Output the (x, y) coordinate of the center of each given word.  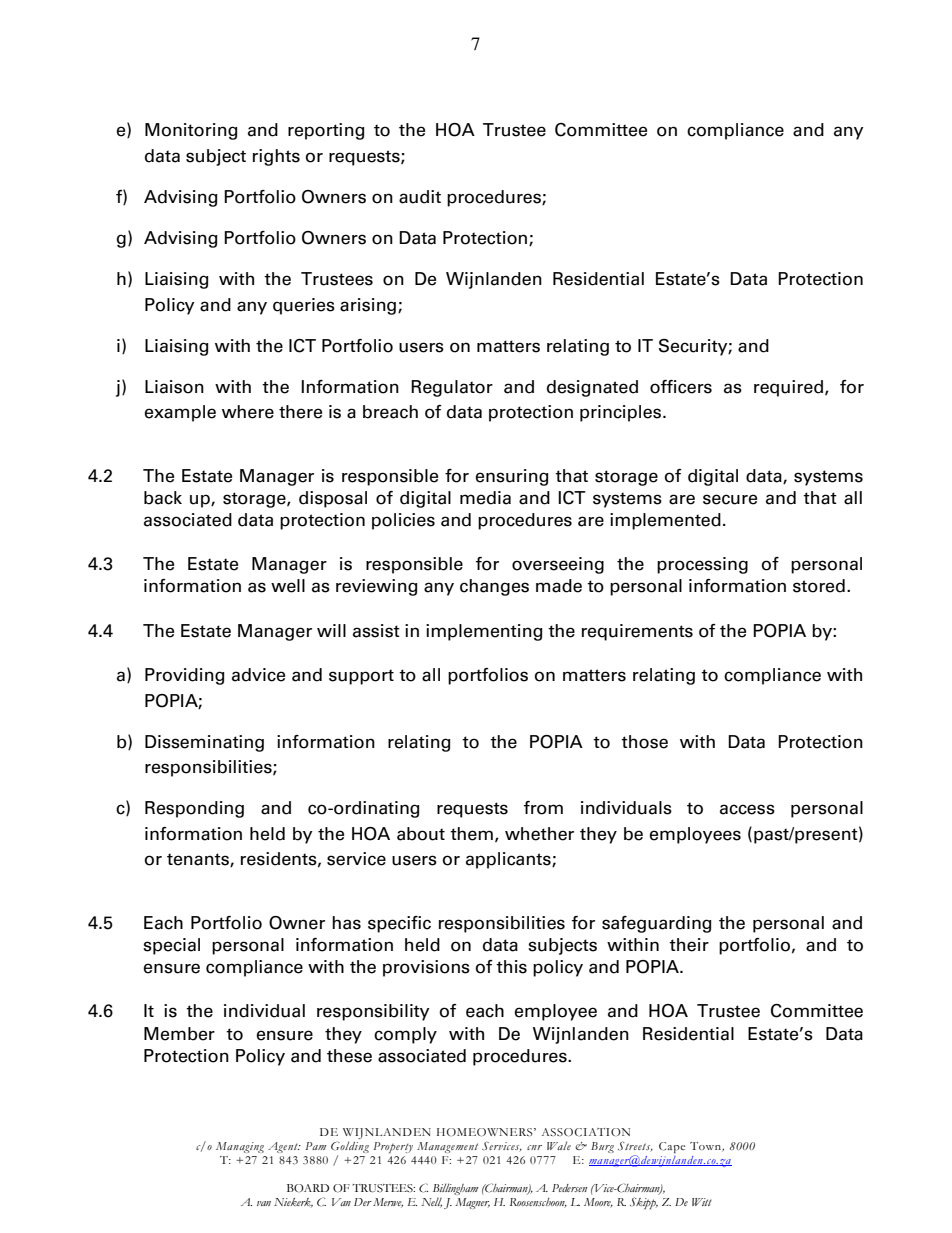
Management (447, 1147)
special (171, 946)
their (689, 945)
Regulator (452, 388)
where (248, 412)
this (511, 967)
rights (276, 157)
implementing (484, 632)
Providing (184, 676)
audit (420, 197)
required (788, 388)
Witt (702, 1202)
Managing (240, 1147)
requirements (637, 632)
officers (681, 387)
